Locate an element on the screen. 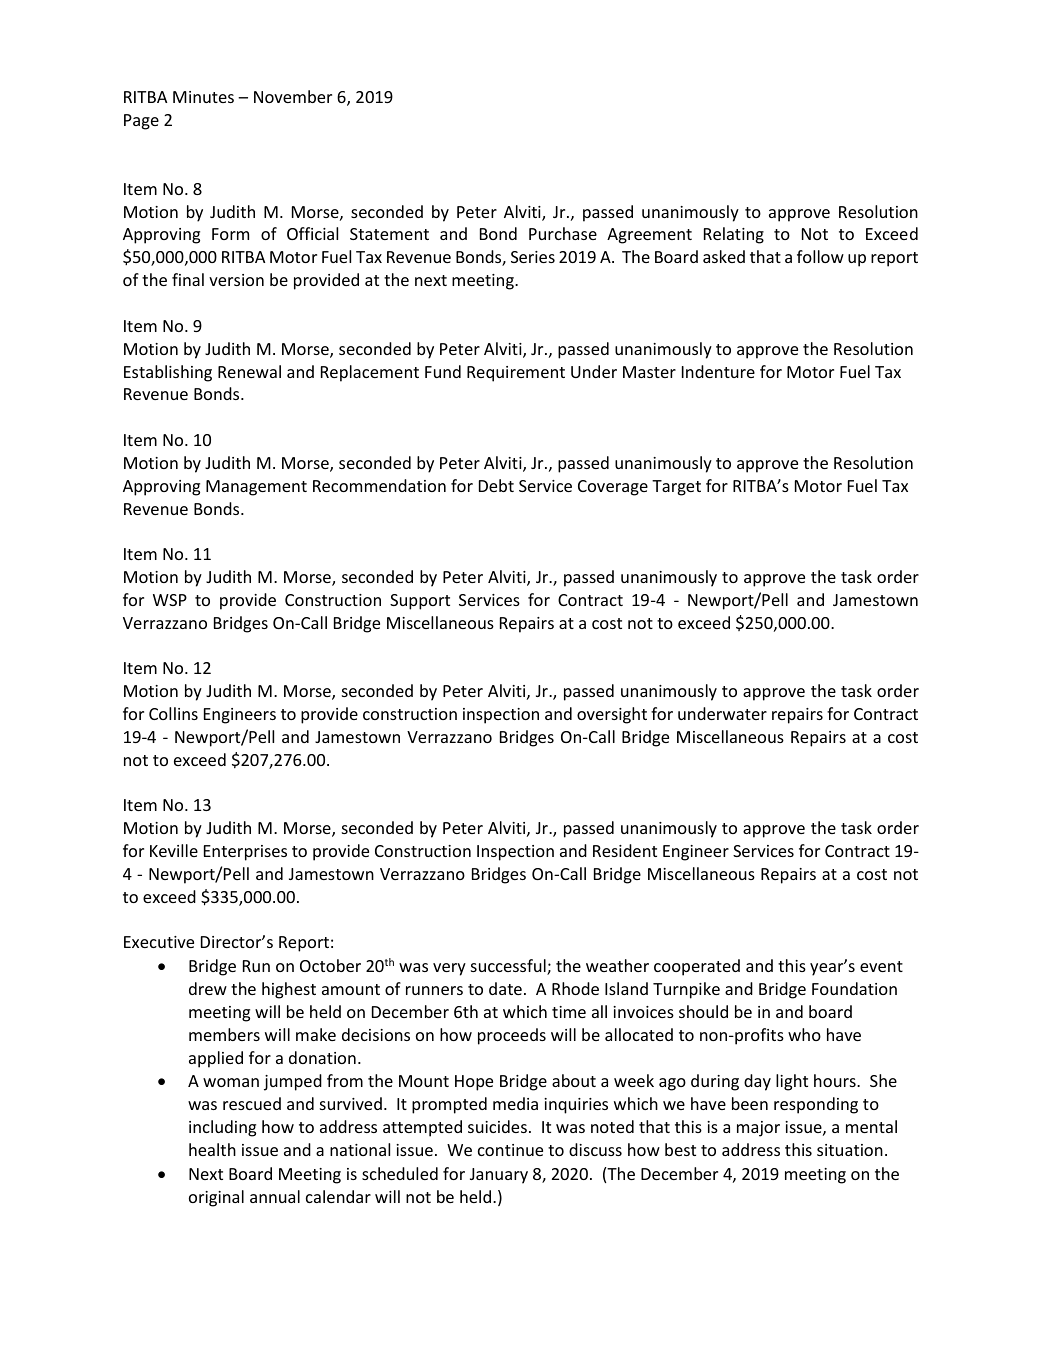 The height and width of the screenshot is (1347, 1041). Minutes is located at coordinates (203, 97).
